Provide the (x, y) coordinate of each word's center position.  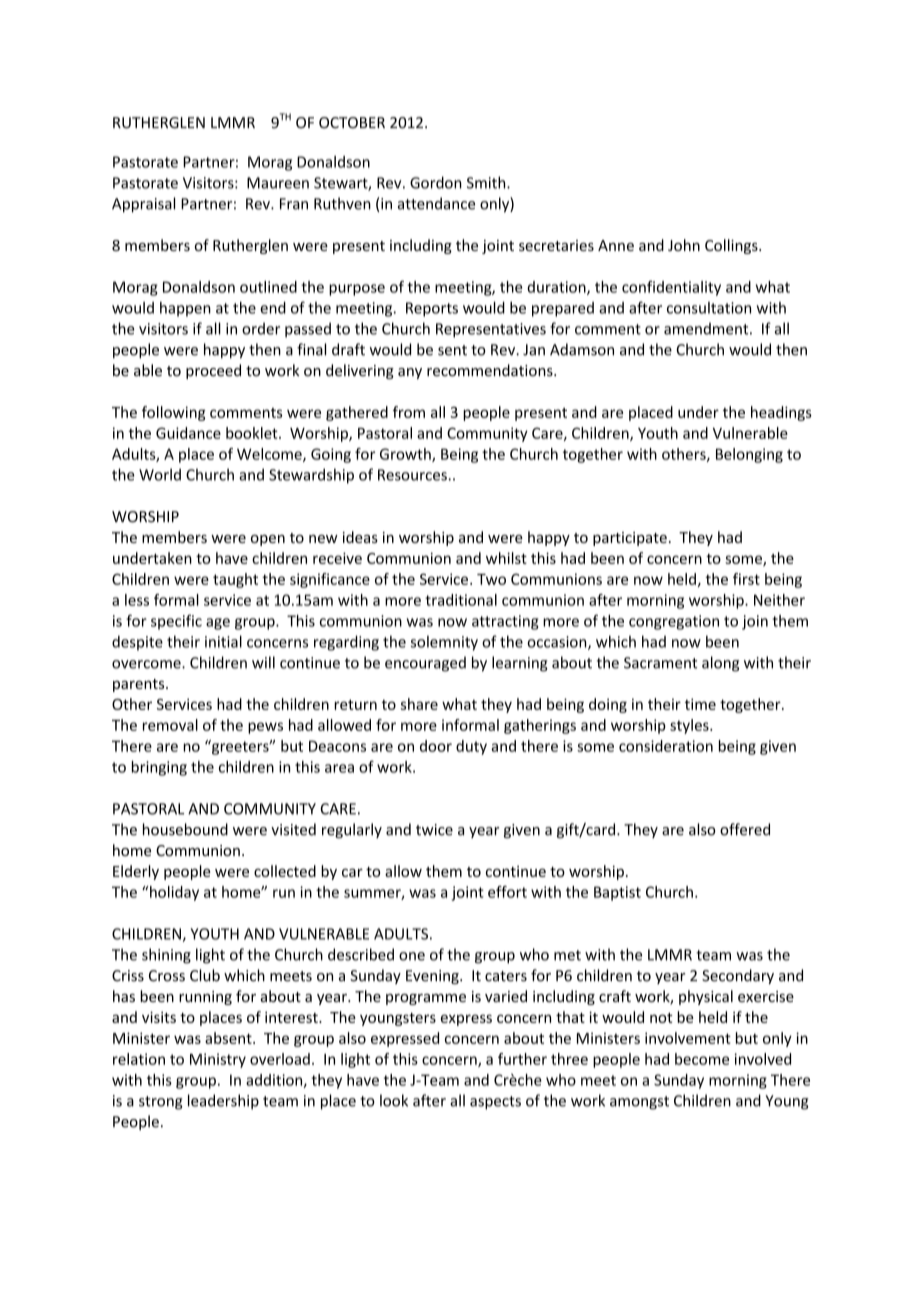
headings (781, 413)
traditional (461, 600)
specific (176, 622)
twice (434, 830)
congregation (674, 622)
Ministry (218, 1060)
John (684, 245)
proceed (213, 371)
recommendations (491, 370)
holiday (174, 893)
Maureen (278, 183)
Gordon (436, 182)
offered (745, 829)
